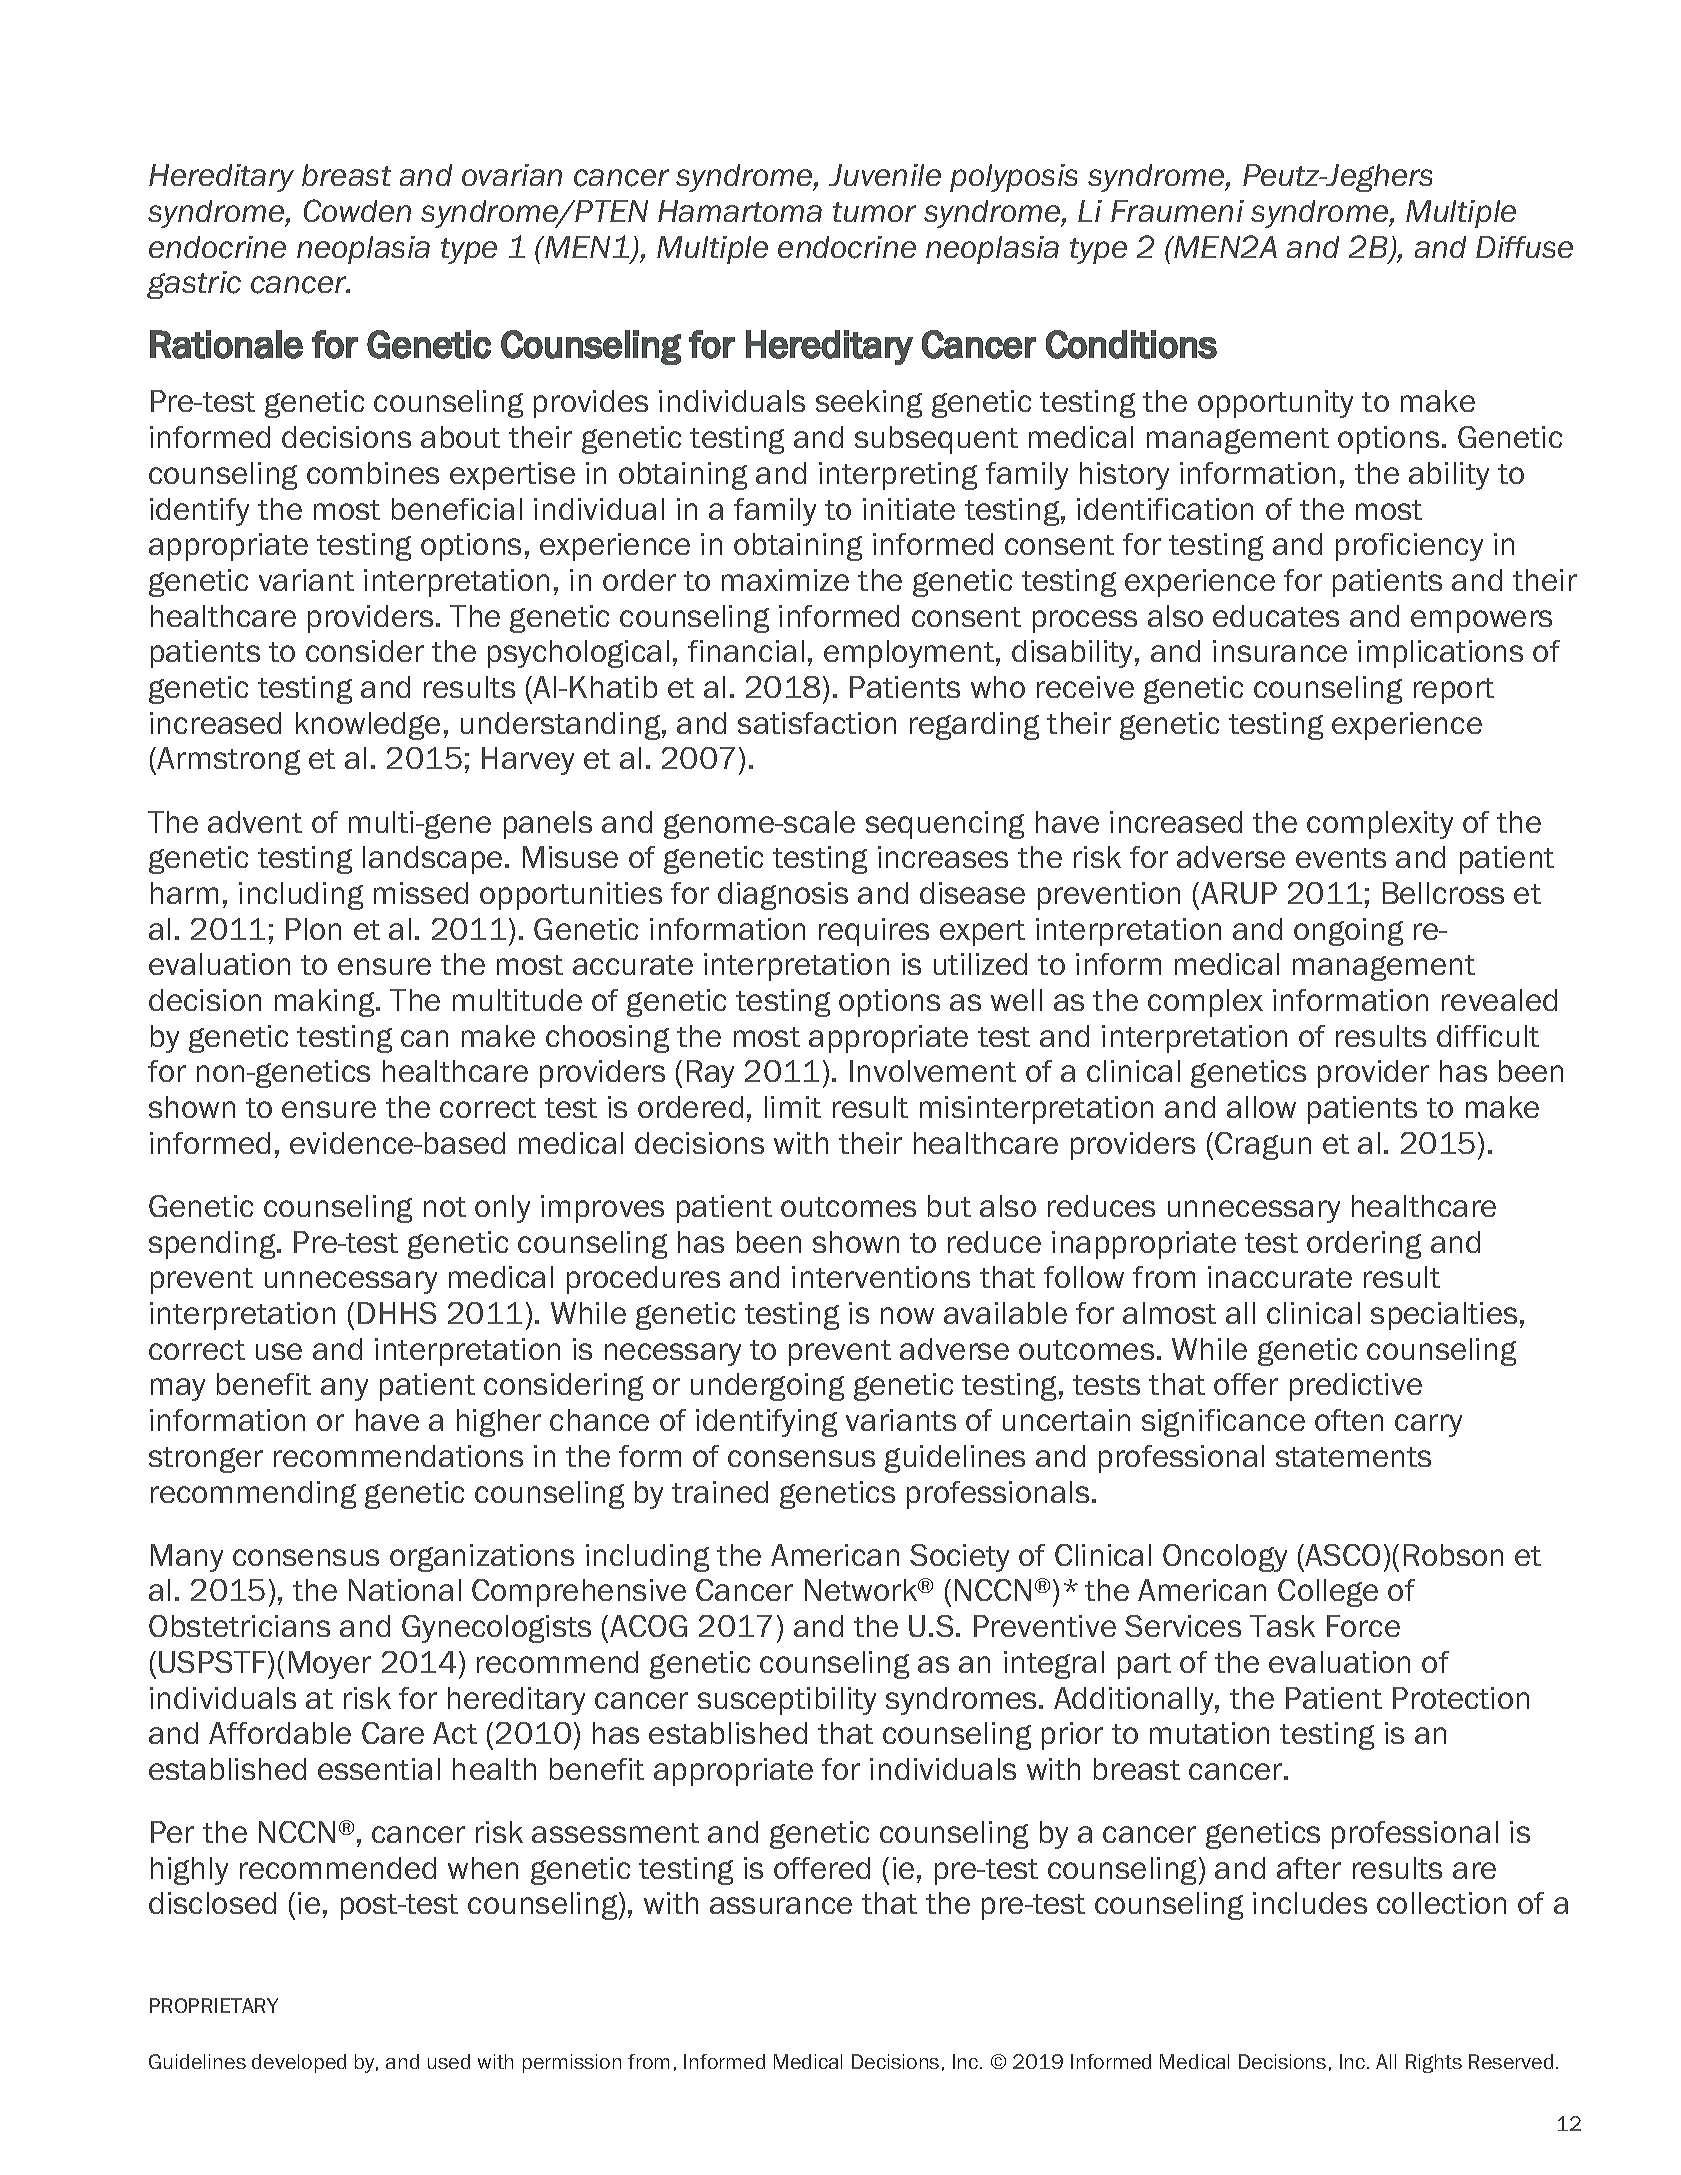 This document has height=2175, width=1681. I want to click on not, so click(445, 1207).
